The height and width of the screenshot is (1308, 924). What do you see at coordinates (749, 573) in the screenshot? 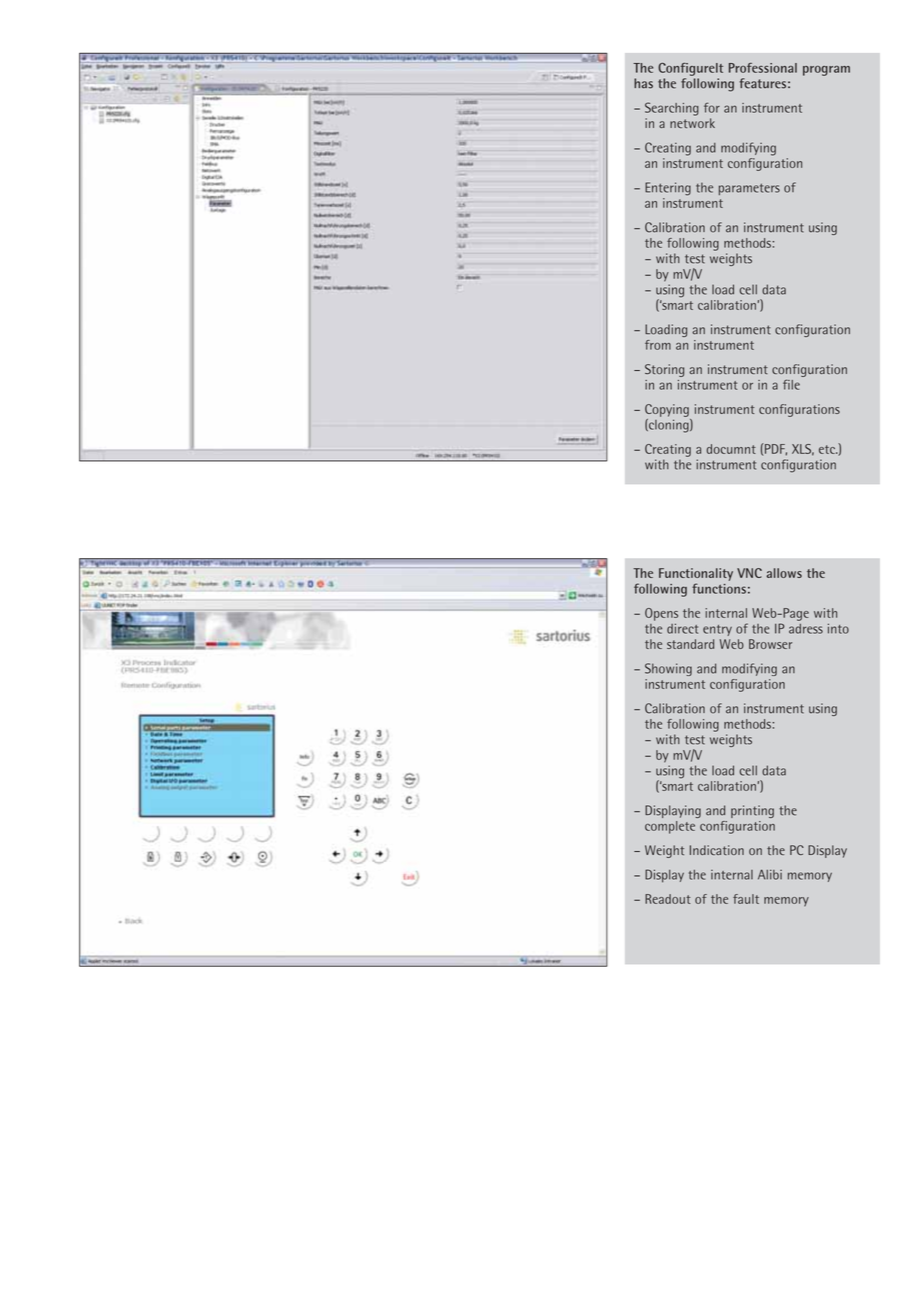
I see `VNC` at bounding box center [749, 573].
